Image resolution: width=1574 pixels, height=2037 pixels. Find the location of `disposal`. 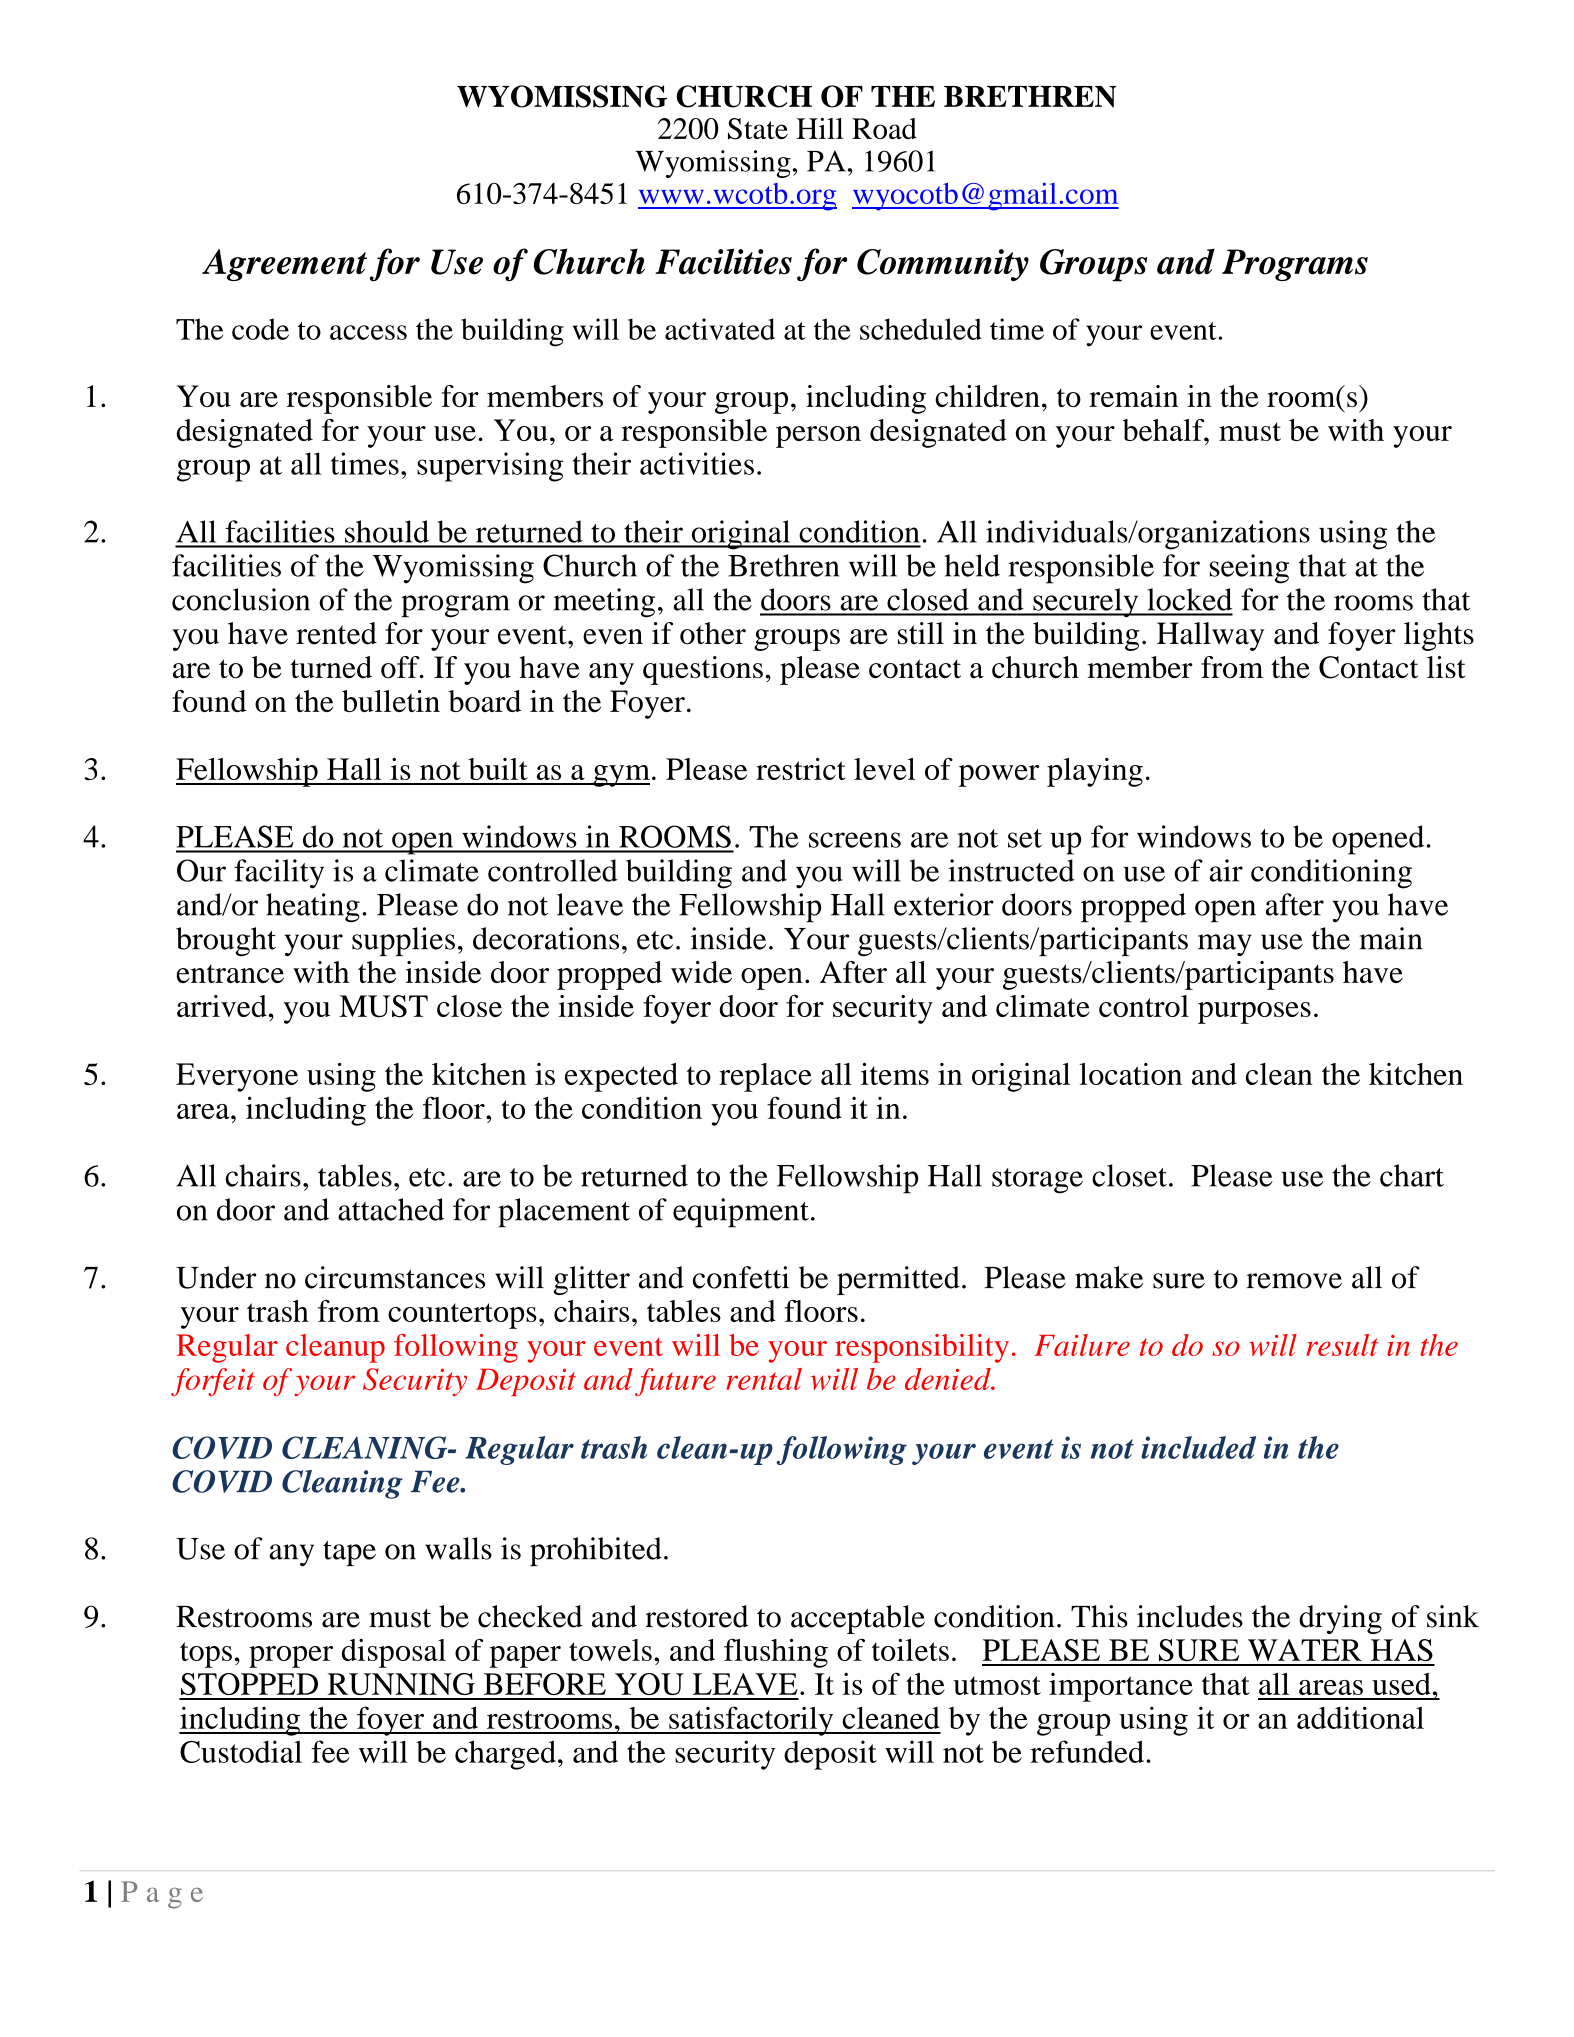

disposal is located at coordinates (394, 1653).
